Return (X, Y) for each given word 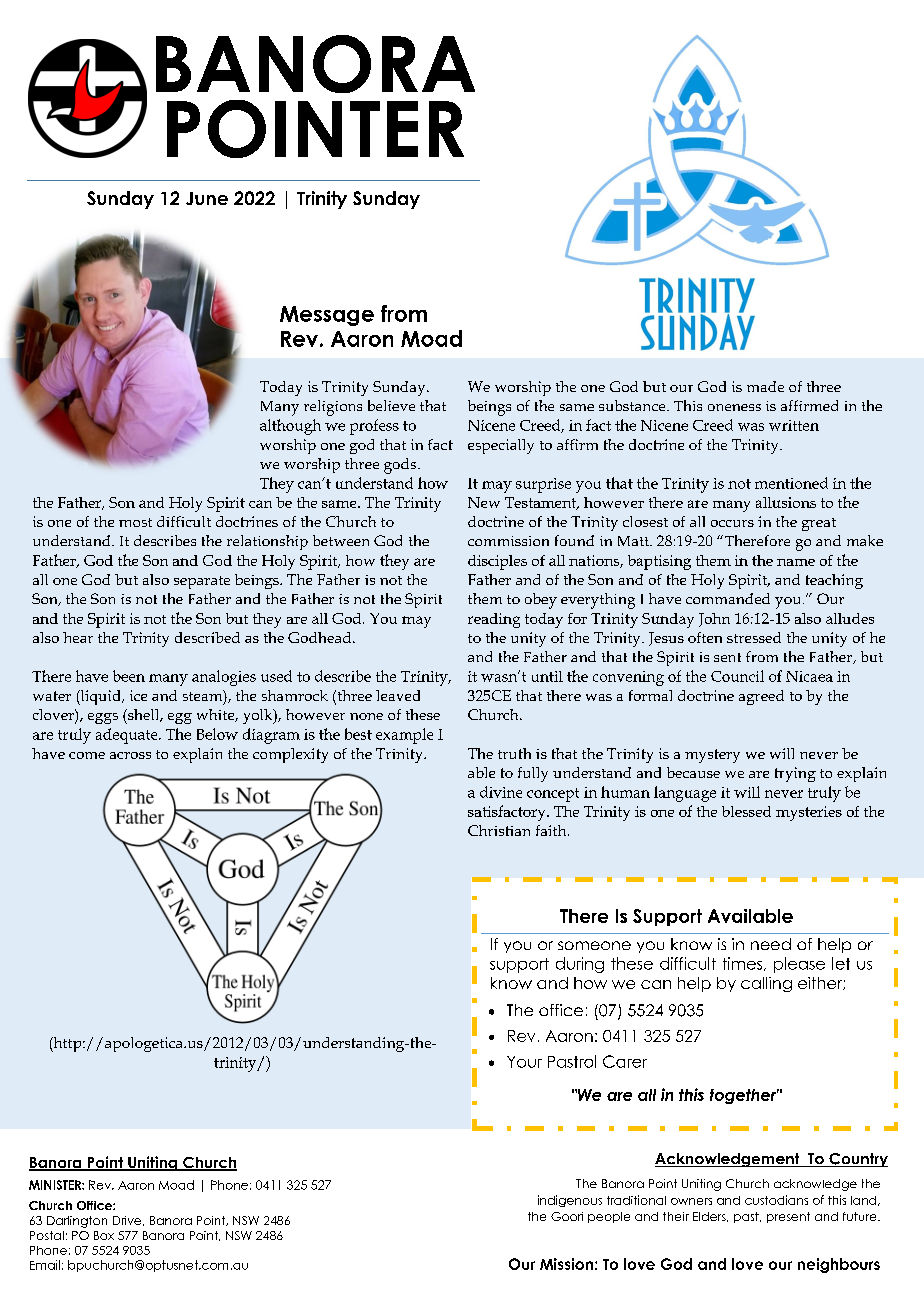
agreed (761, 697)
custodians (776, 1200)
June (207, 198)
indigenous (570, 1201)
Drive (128, 1221)
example (404, 736)
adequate (128, 736)
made (765, 386)
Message (327, 316)
